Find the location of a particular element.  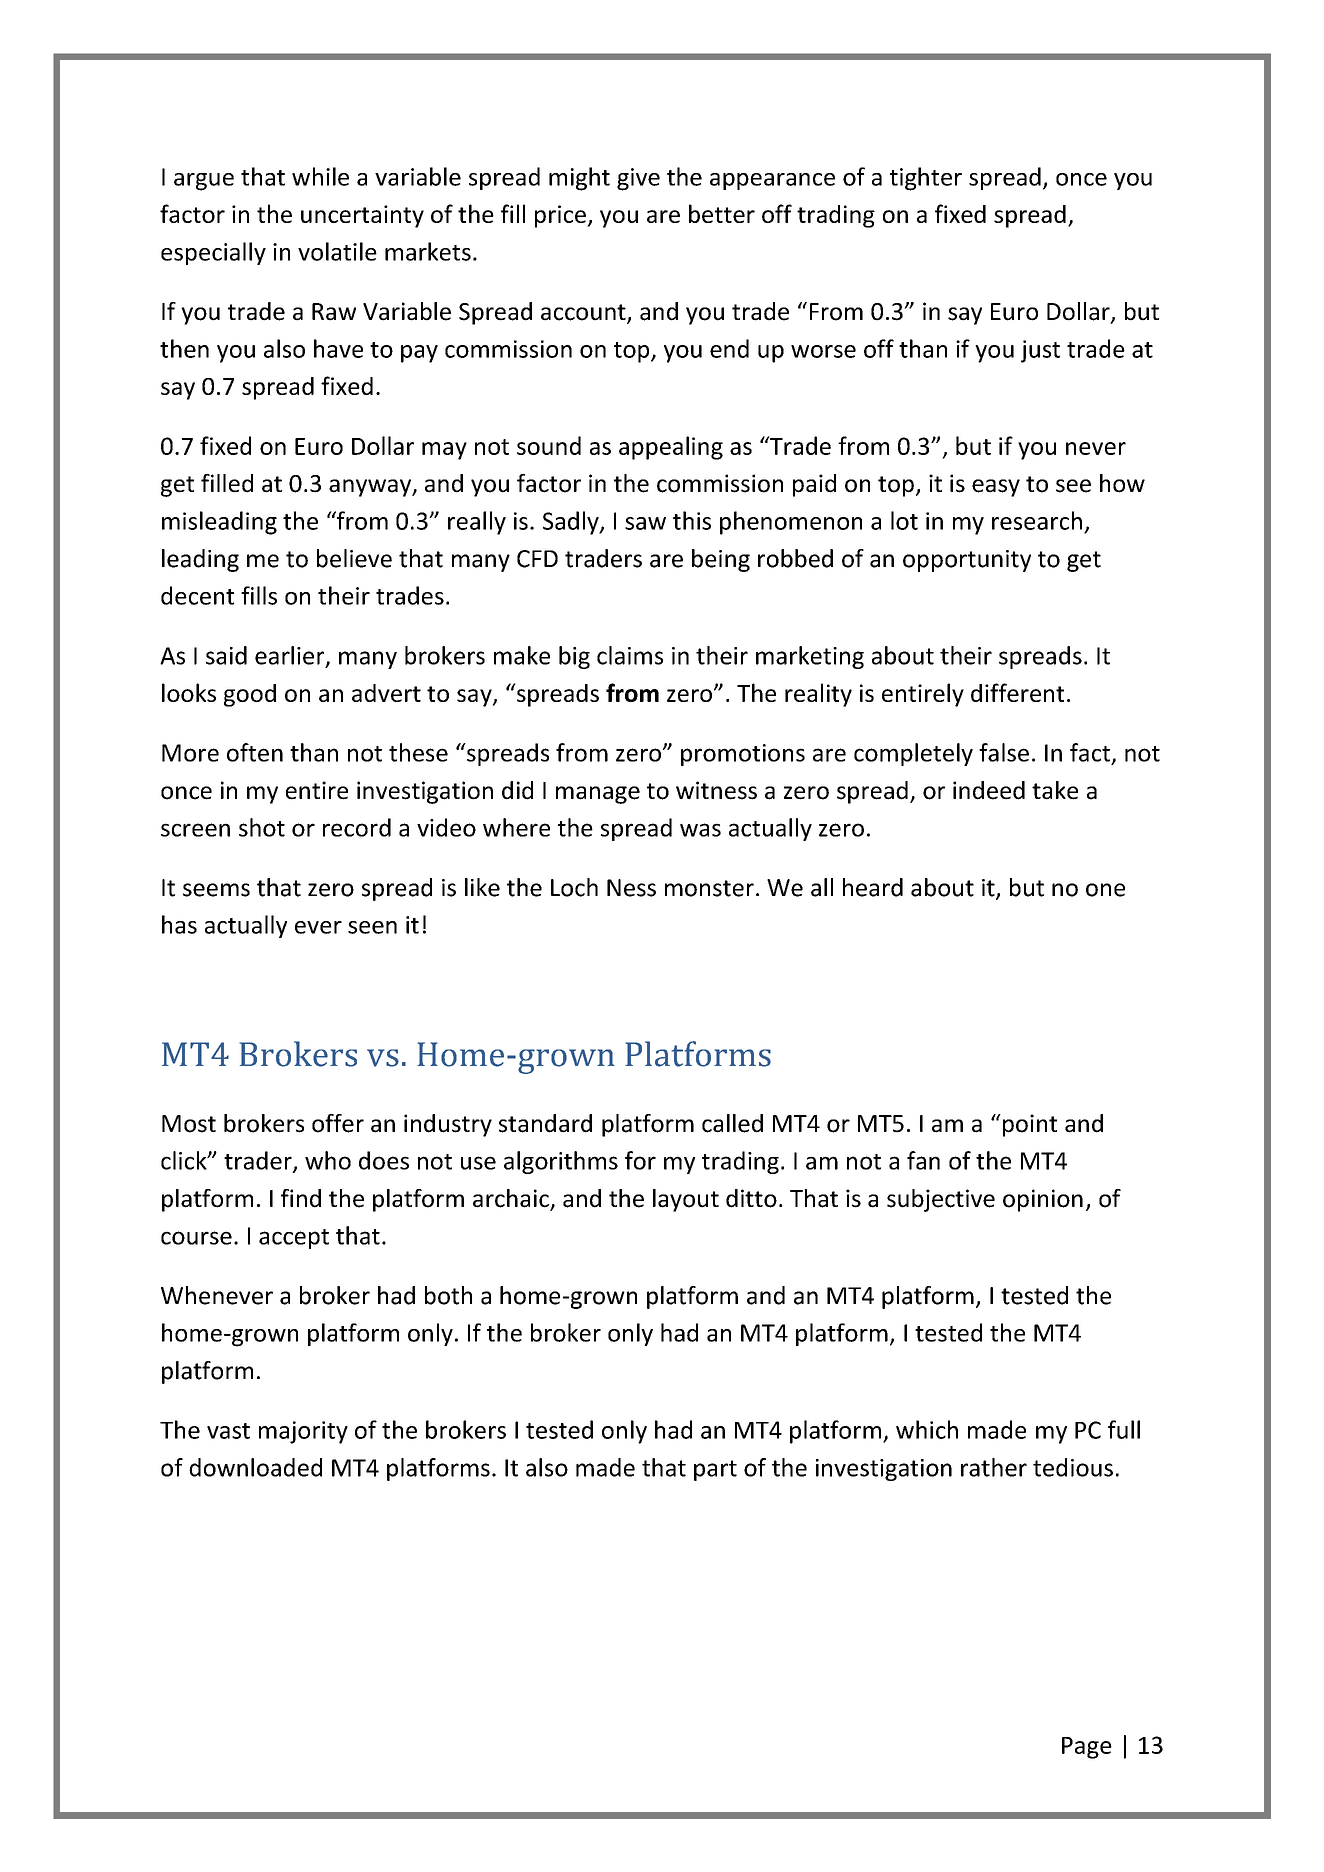

volatile is located at coordinates (337, 251).
